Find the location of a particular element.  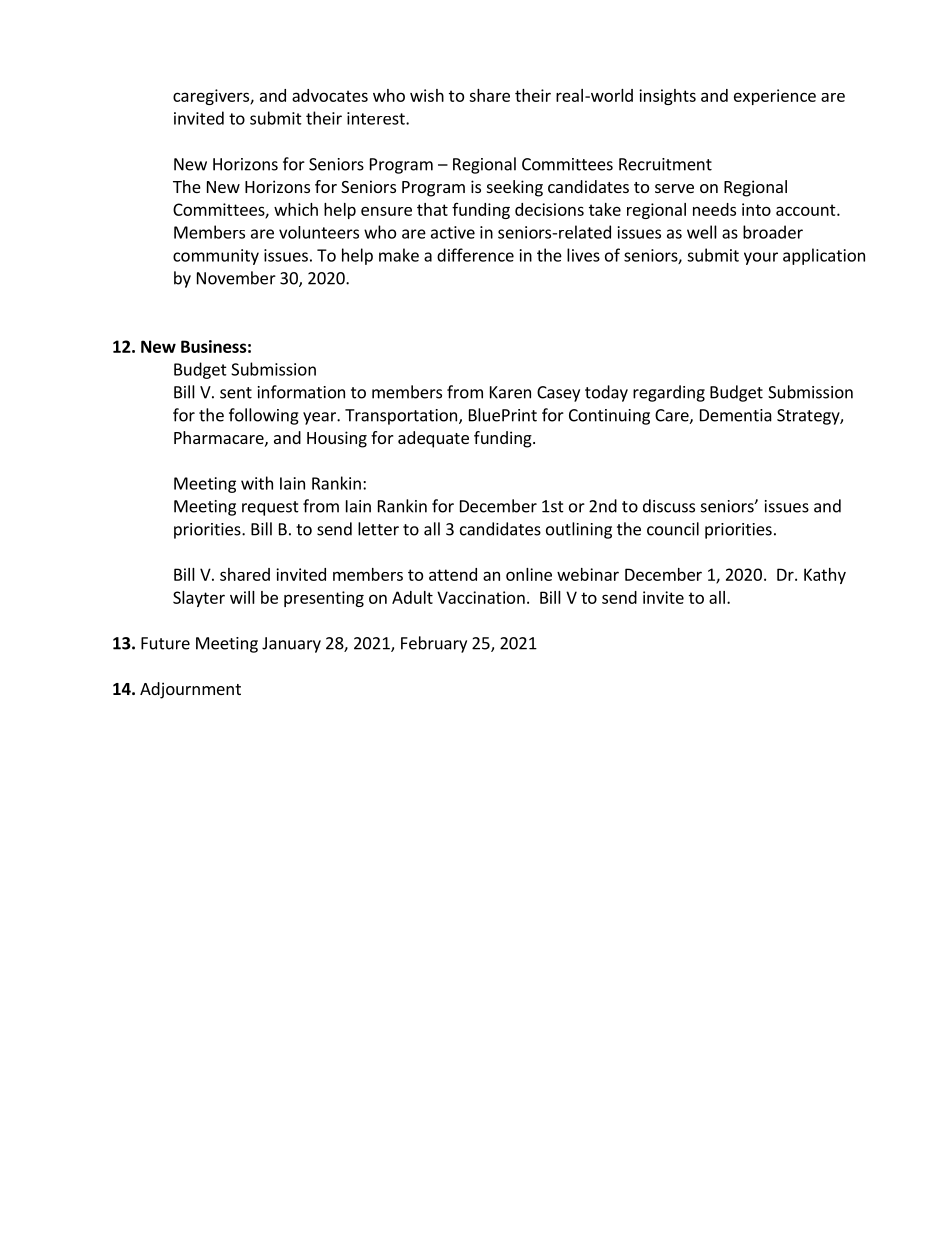

with is located at coordinates (257, 483).
